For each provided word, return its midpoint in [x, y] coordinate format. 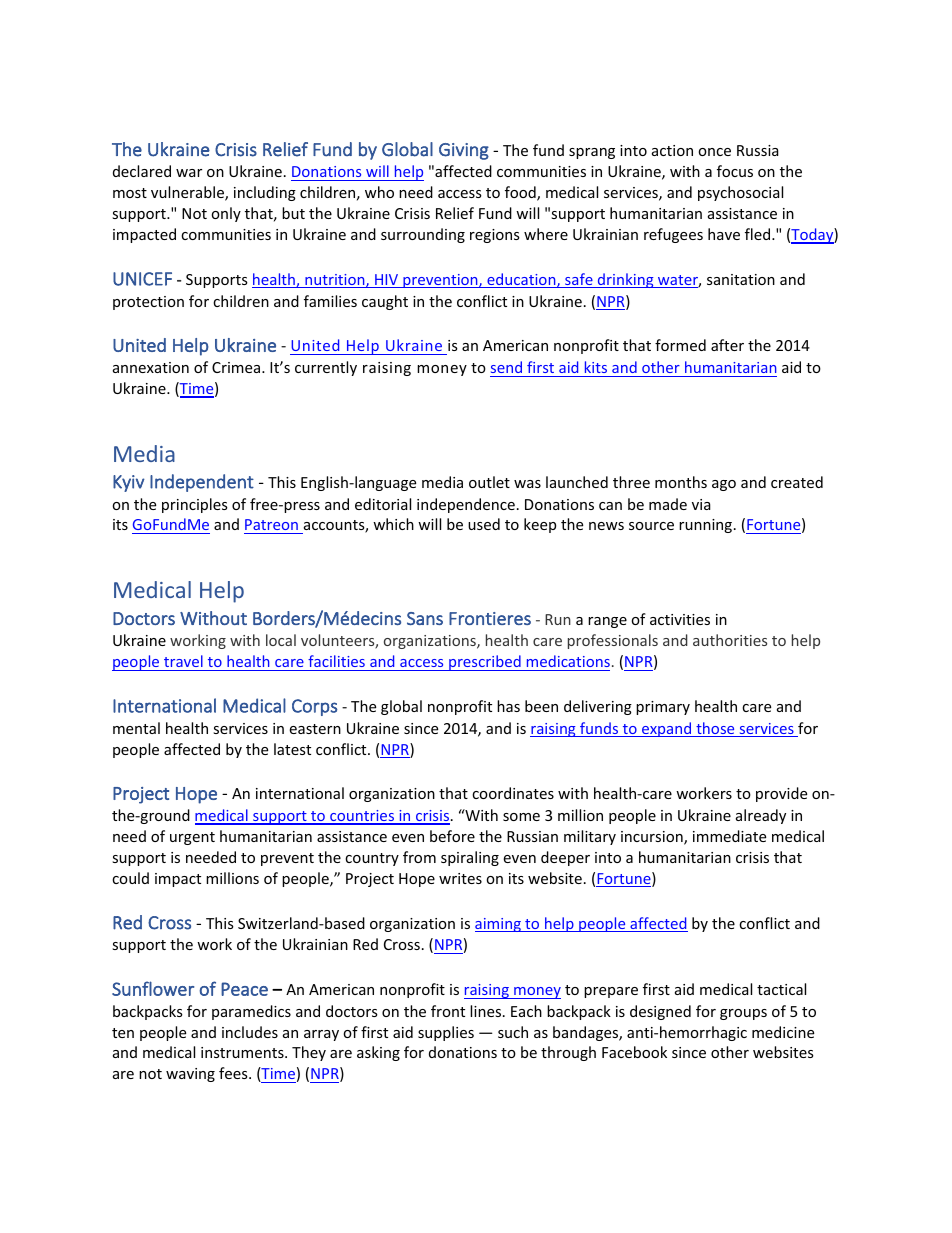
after [727, 345]
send [506, 367]
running [707, 526]
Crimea [237, 367]
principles [195, 505]
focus [735, 171]
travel [183, 661]
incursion [653, 838]
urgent [192, 838]
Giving [464, 151]
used [484, 524]
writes [460, 878]
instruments [243, 1052]
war [189, 173]
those [715, 729]
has [508, 706]
